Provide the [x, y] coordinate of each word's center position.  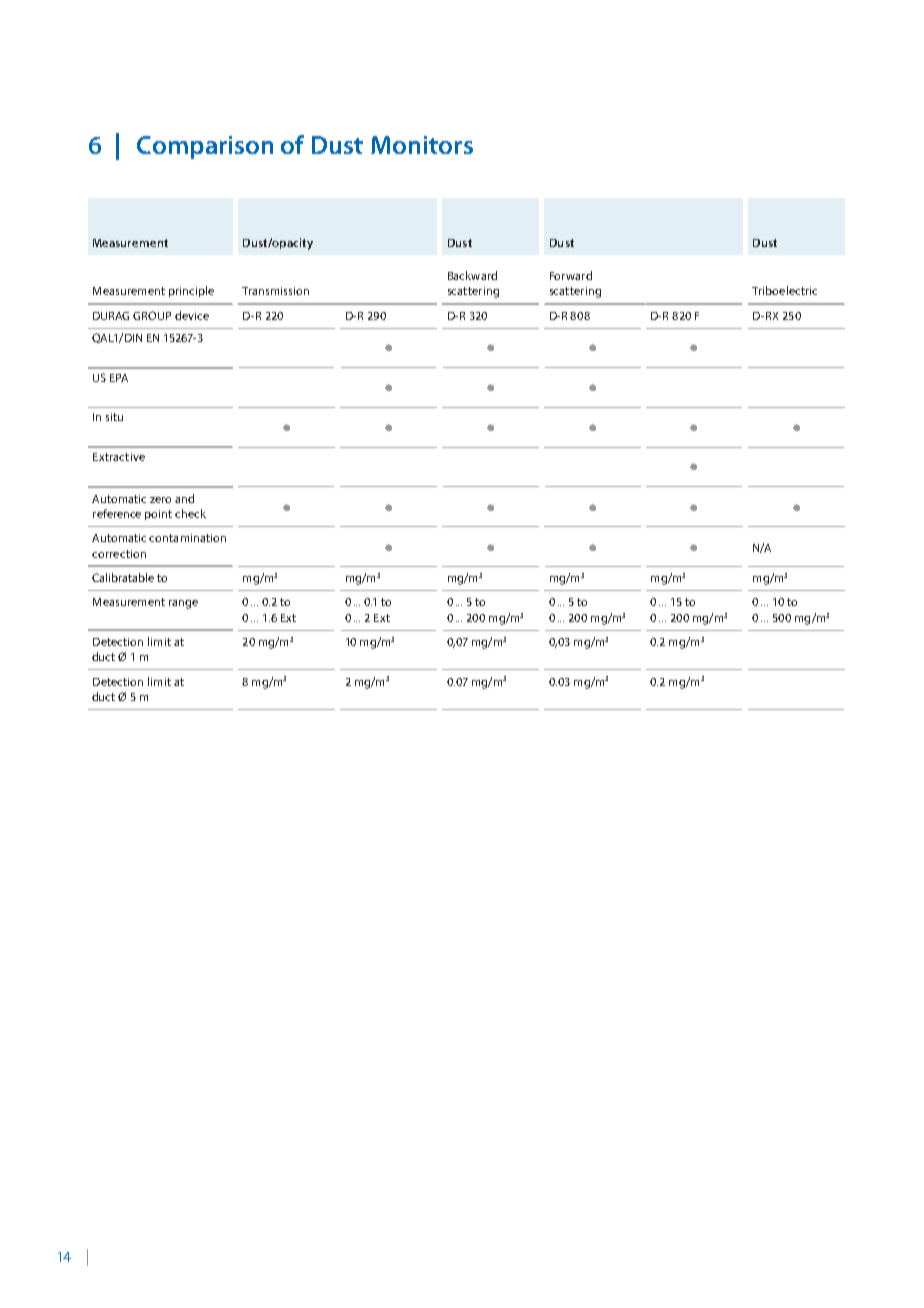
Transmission [275, 291]
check [190, 513]
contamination [187, 538]
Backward [472, 275]
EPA [119, 378]
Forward [571, 275]
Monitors [422, 145]
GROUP [152, 315]
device [192, 315]
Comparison [205, 147]
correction [119, 554]
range [183, 604]
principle [191, 291]
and [184, 498]
